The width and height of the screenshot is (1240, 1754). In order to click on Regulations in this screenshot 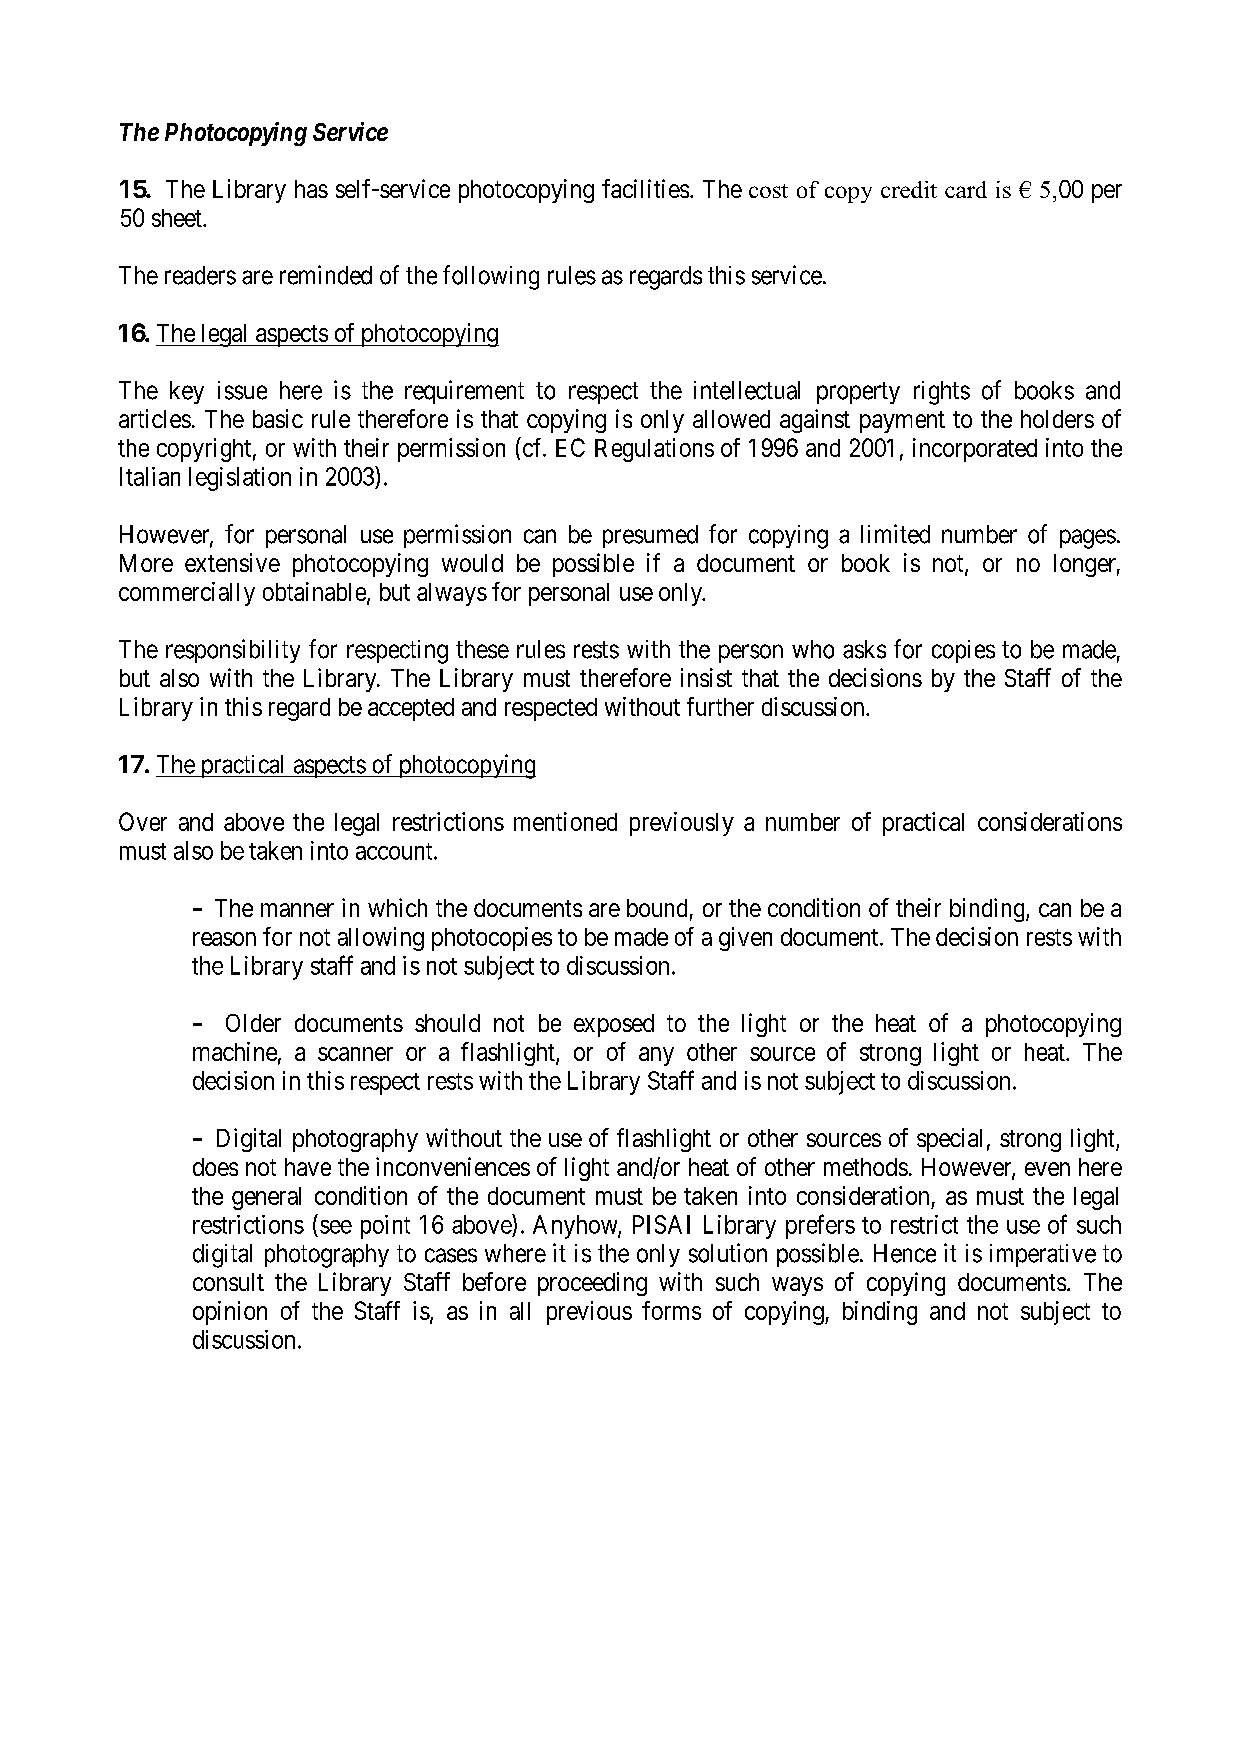, I will do `click(654, 450)`.
